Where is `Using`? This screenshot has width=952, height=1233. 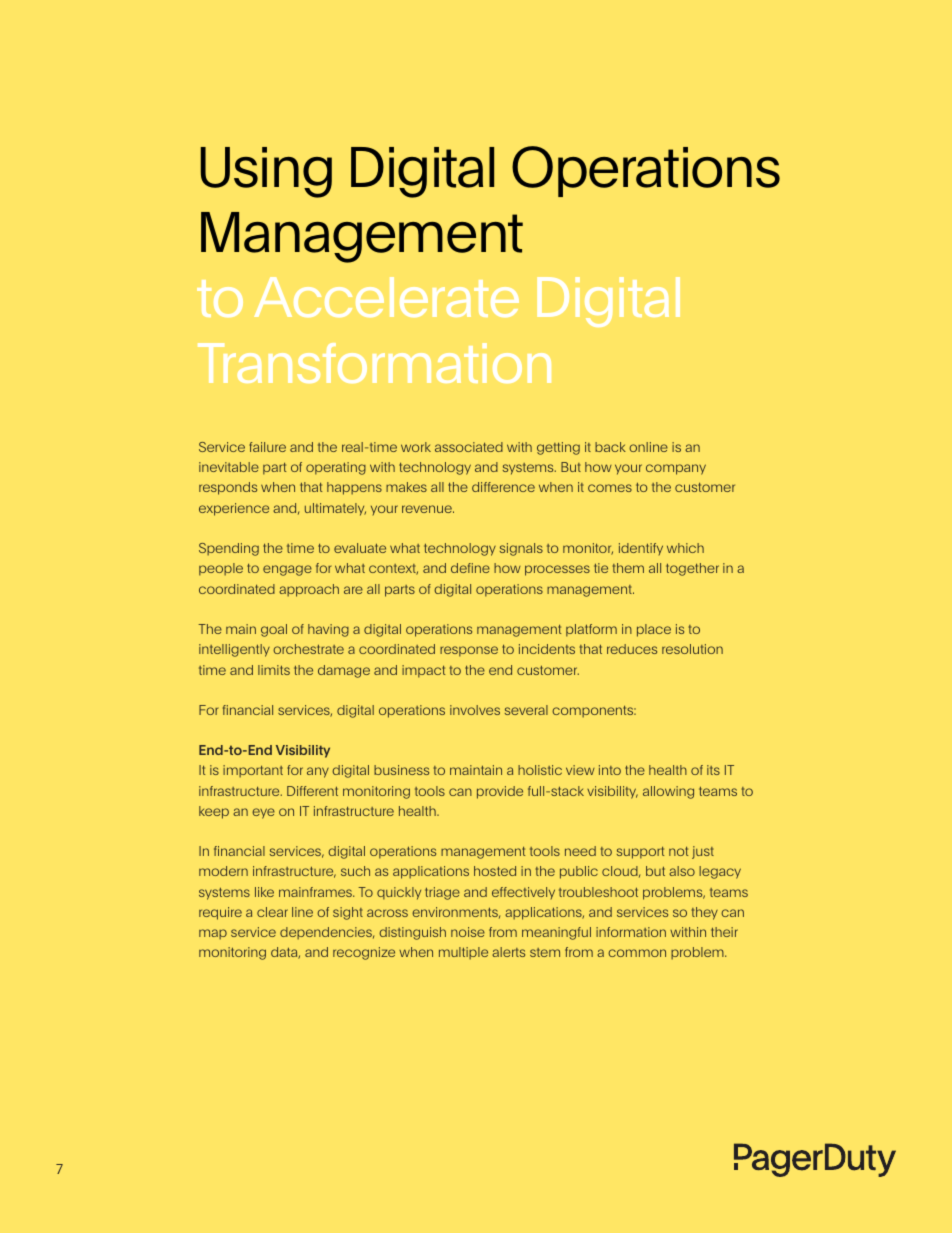 Using is located at coordinates (266, 172).
